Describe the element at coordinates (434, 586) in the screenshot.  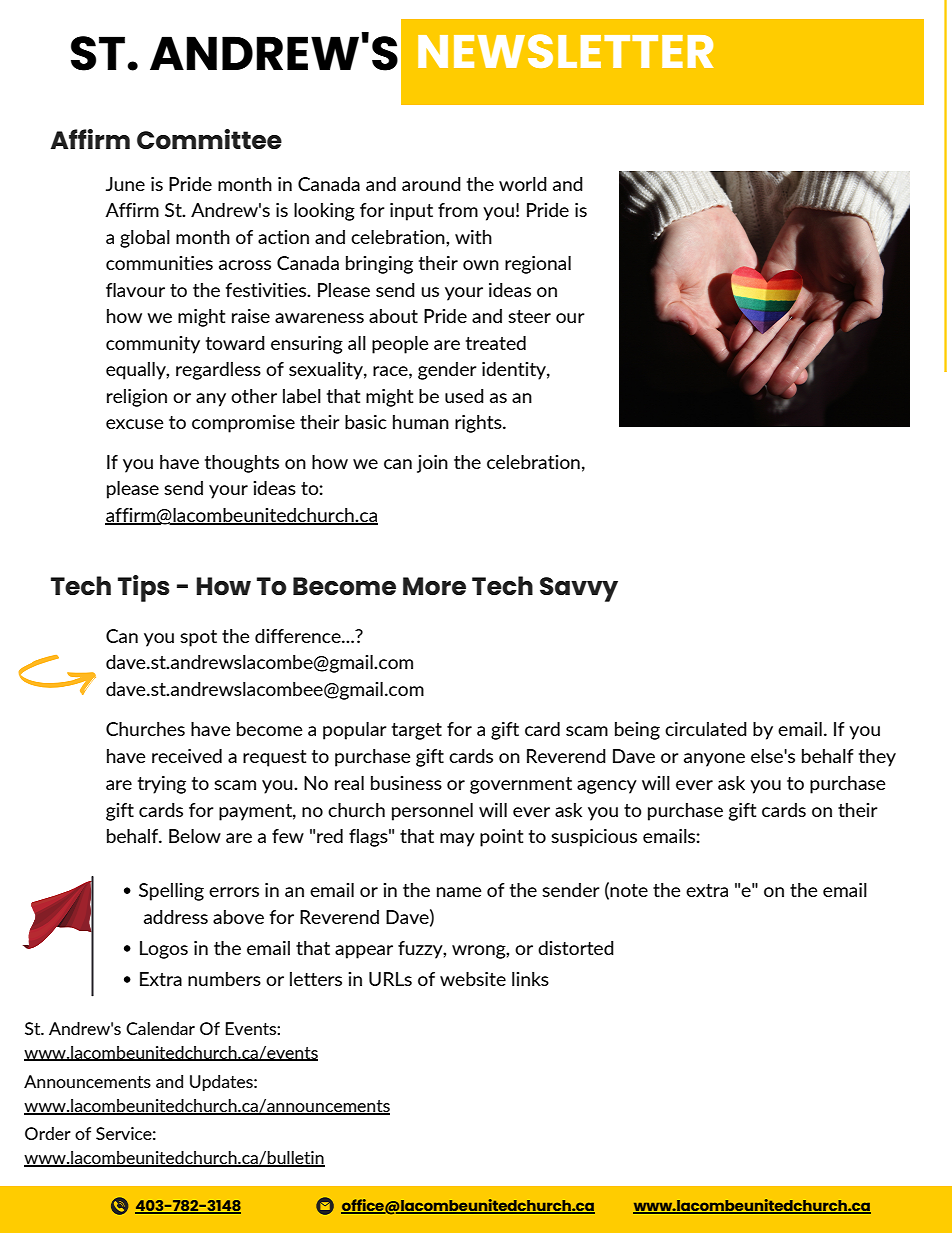
I see `More` at that location.
